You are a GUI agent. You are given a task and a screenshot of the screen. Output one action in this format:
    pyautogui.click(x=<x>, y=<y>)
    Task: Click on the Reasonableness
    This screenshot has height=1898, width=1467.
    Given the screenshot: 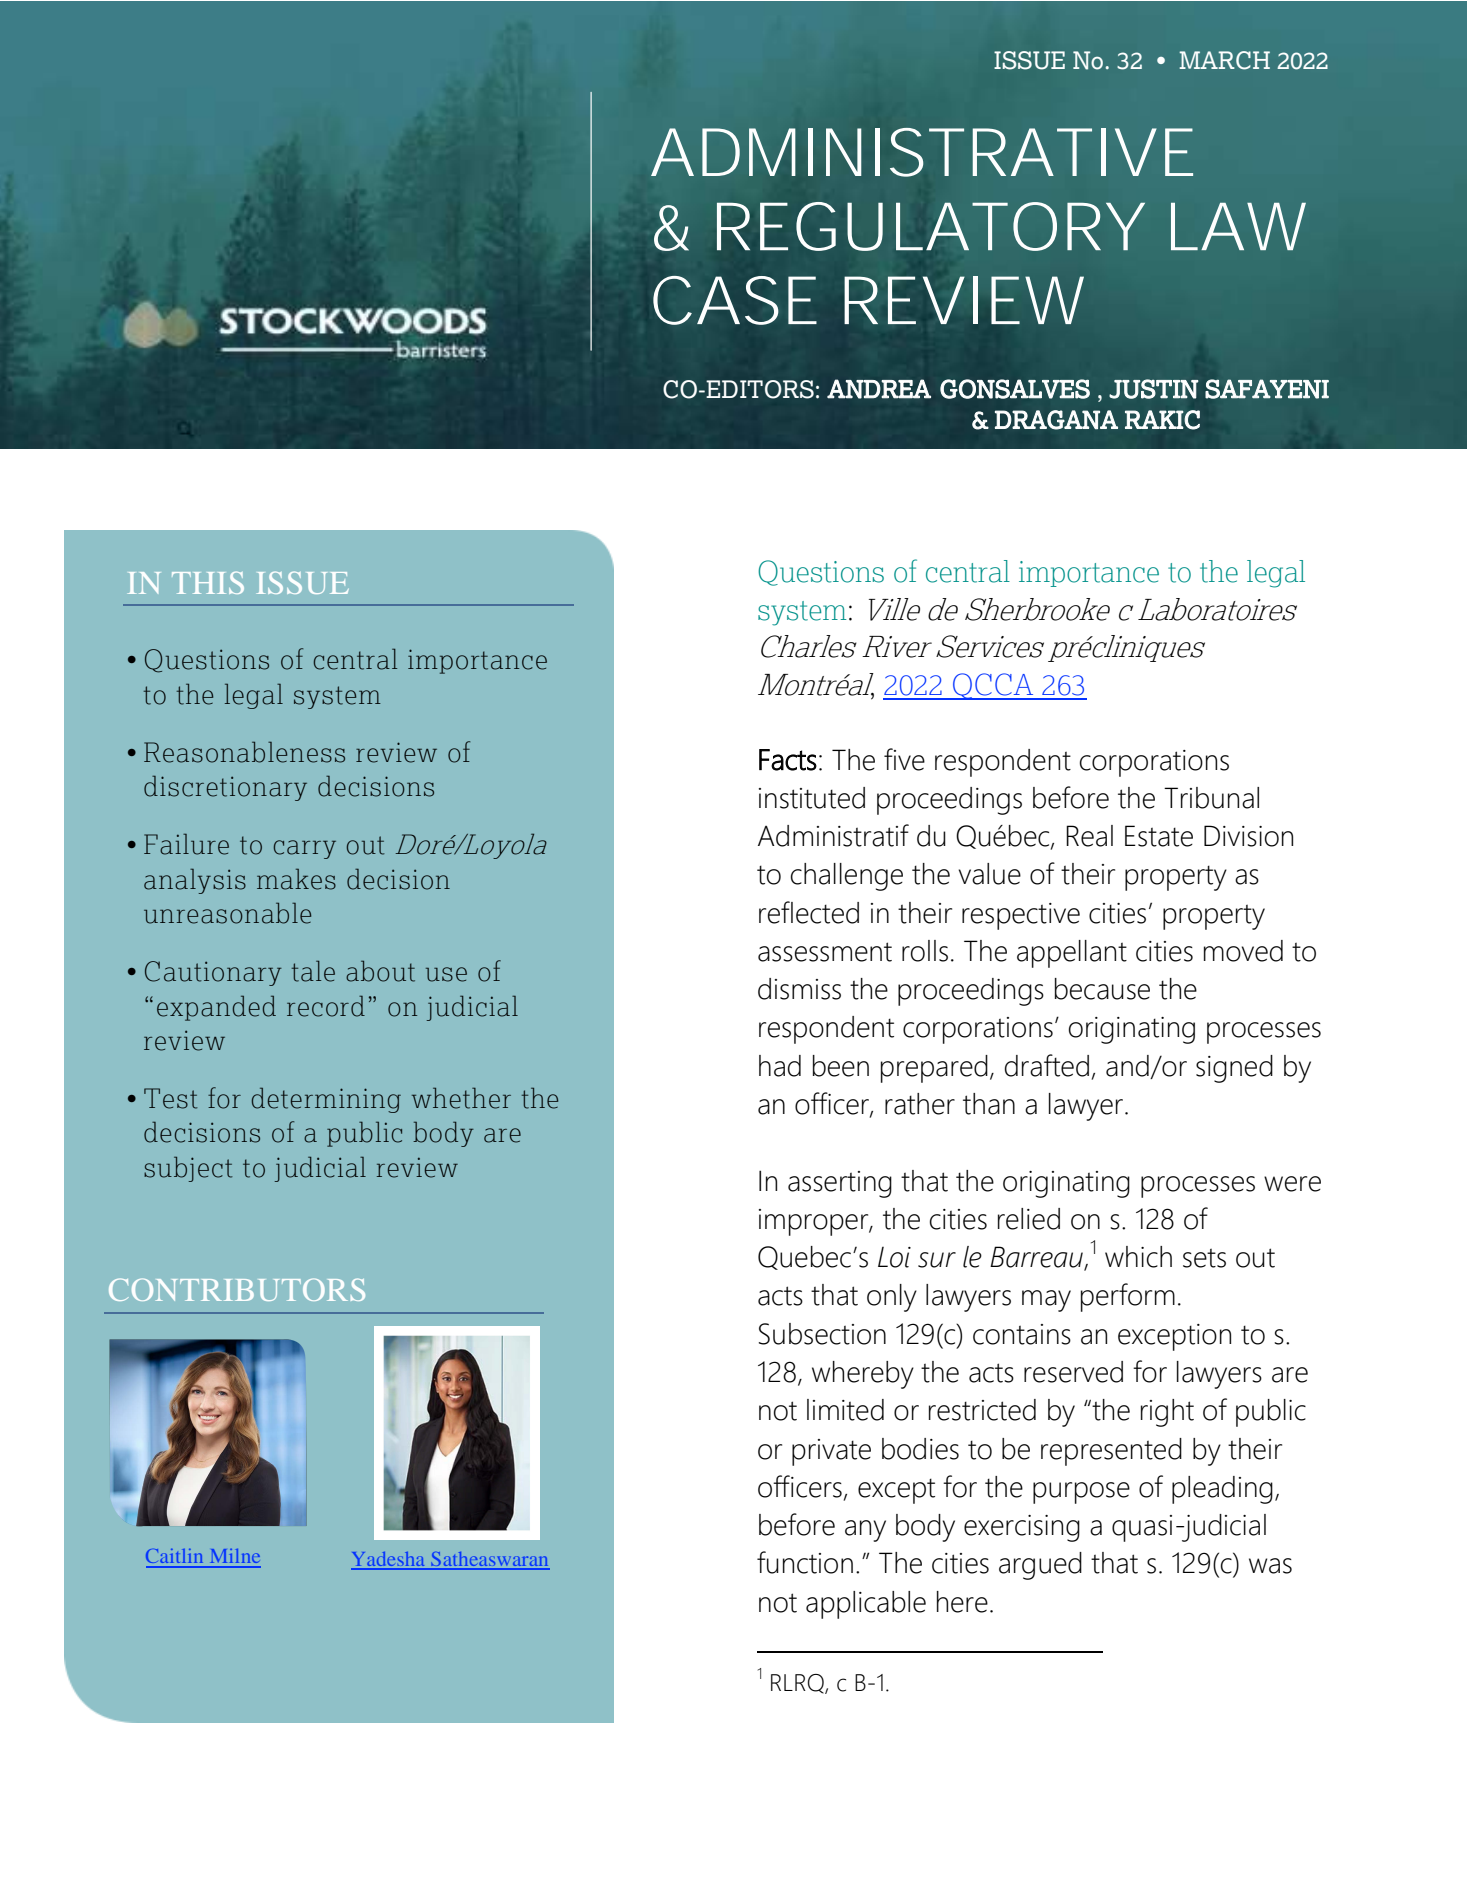 What is the action you would take?
    pyautogui.click(x=244, y=752)
